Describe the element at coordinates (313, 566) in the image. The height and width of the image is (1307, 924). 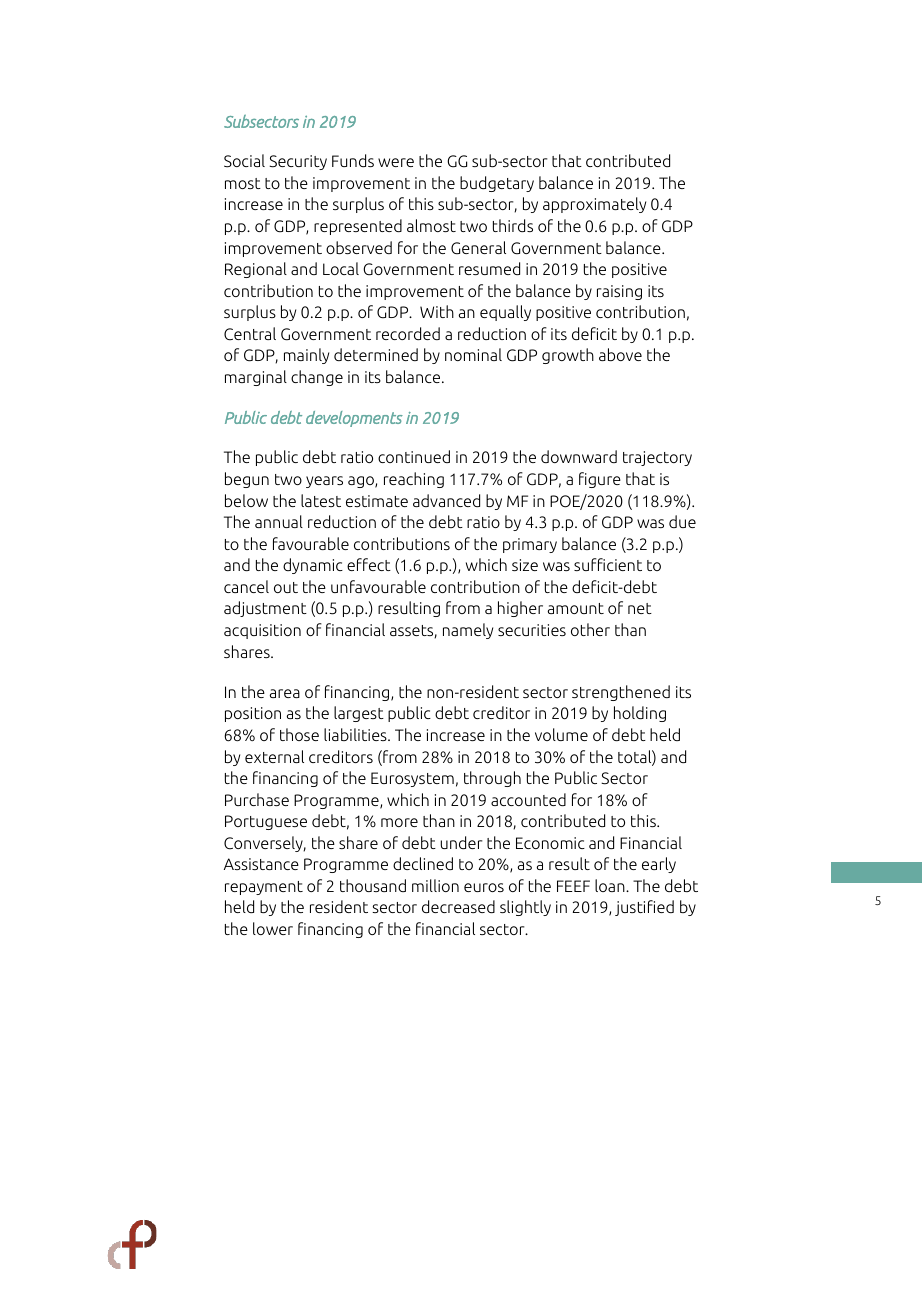
I see `dynamic` at that location.
